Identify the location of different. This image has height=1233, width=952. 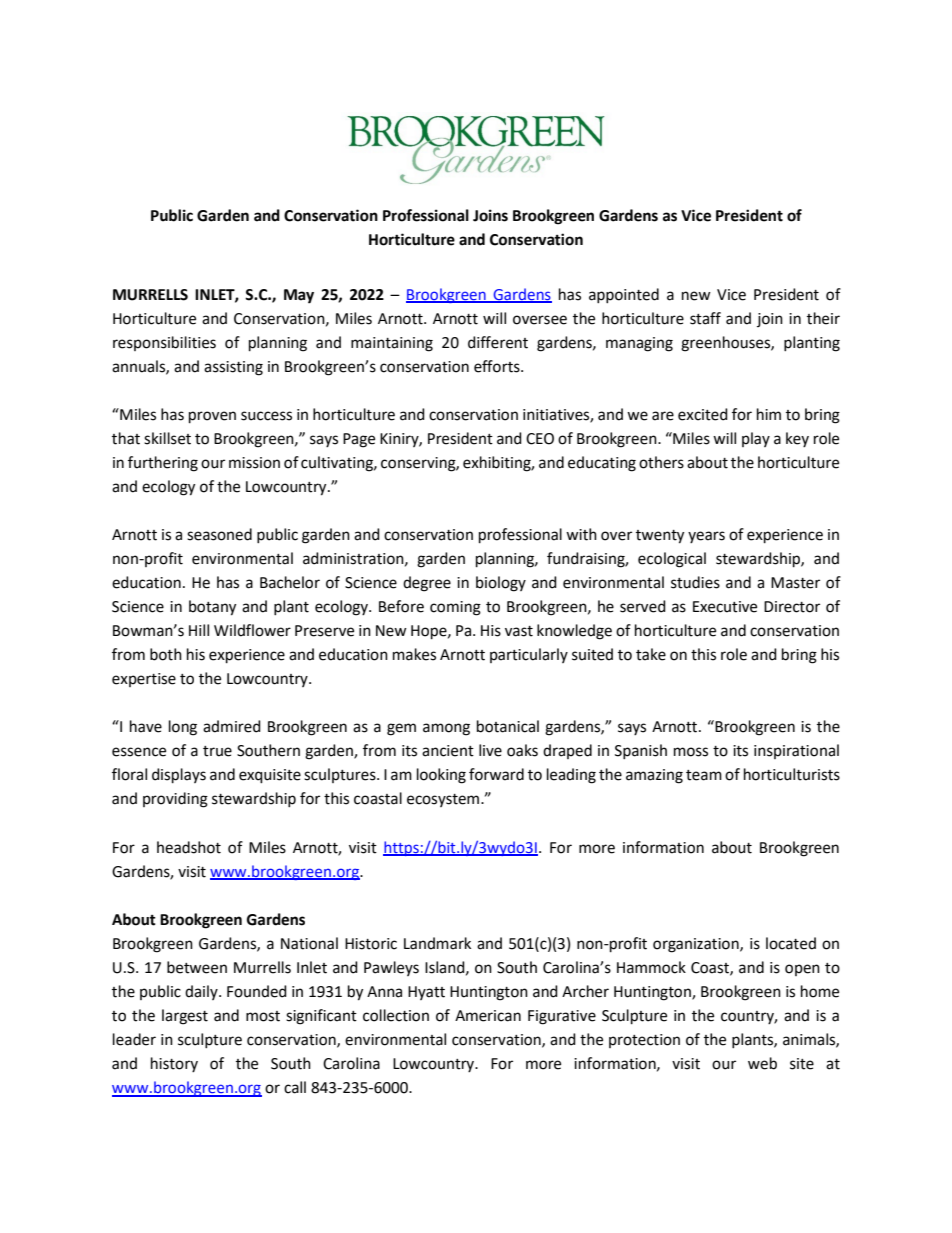
(498, 342).
